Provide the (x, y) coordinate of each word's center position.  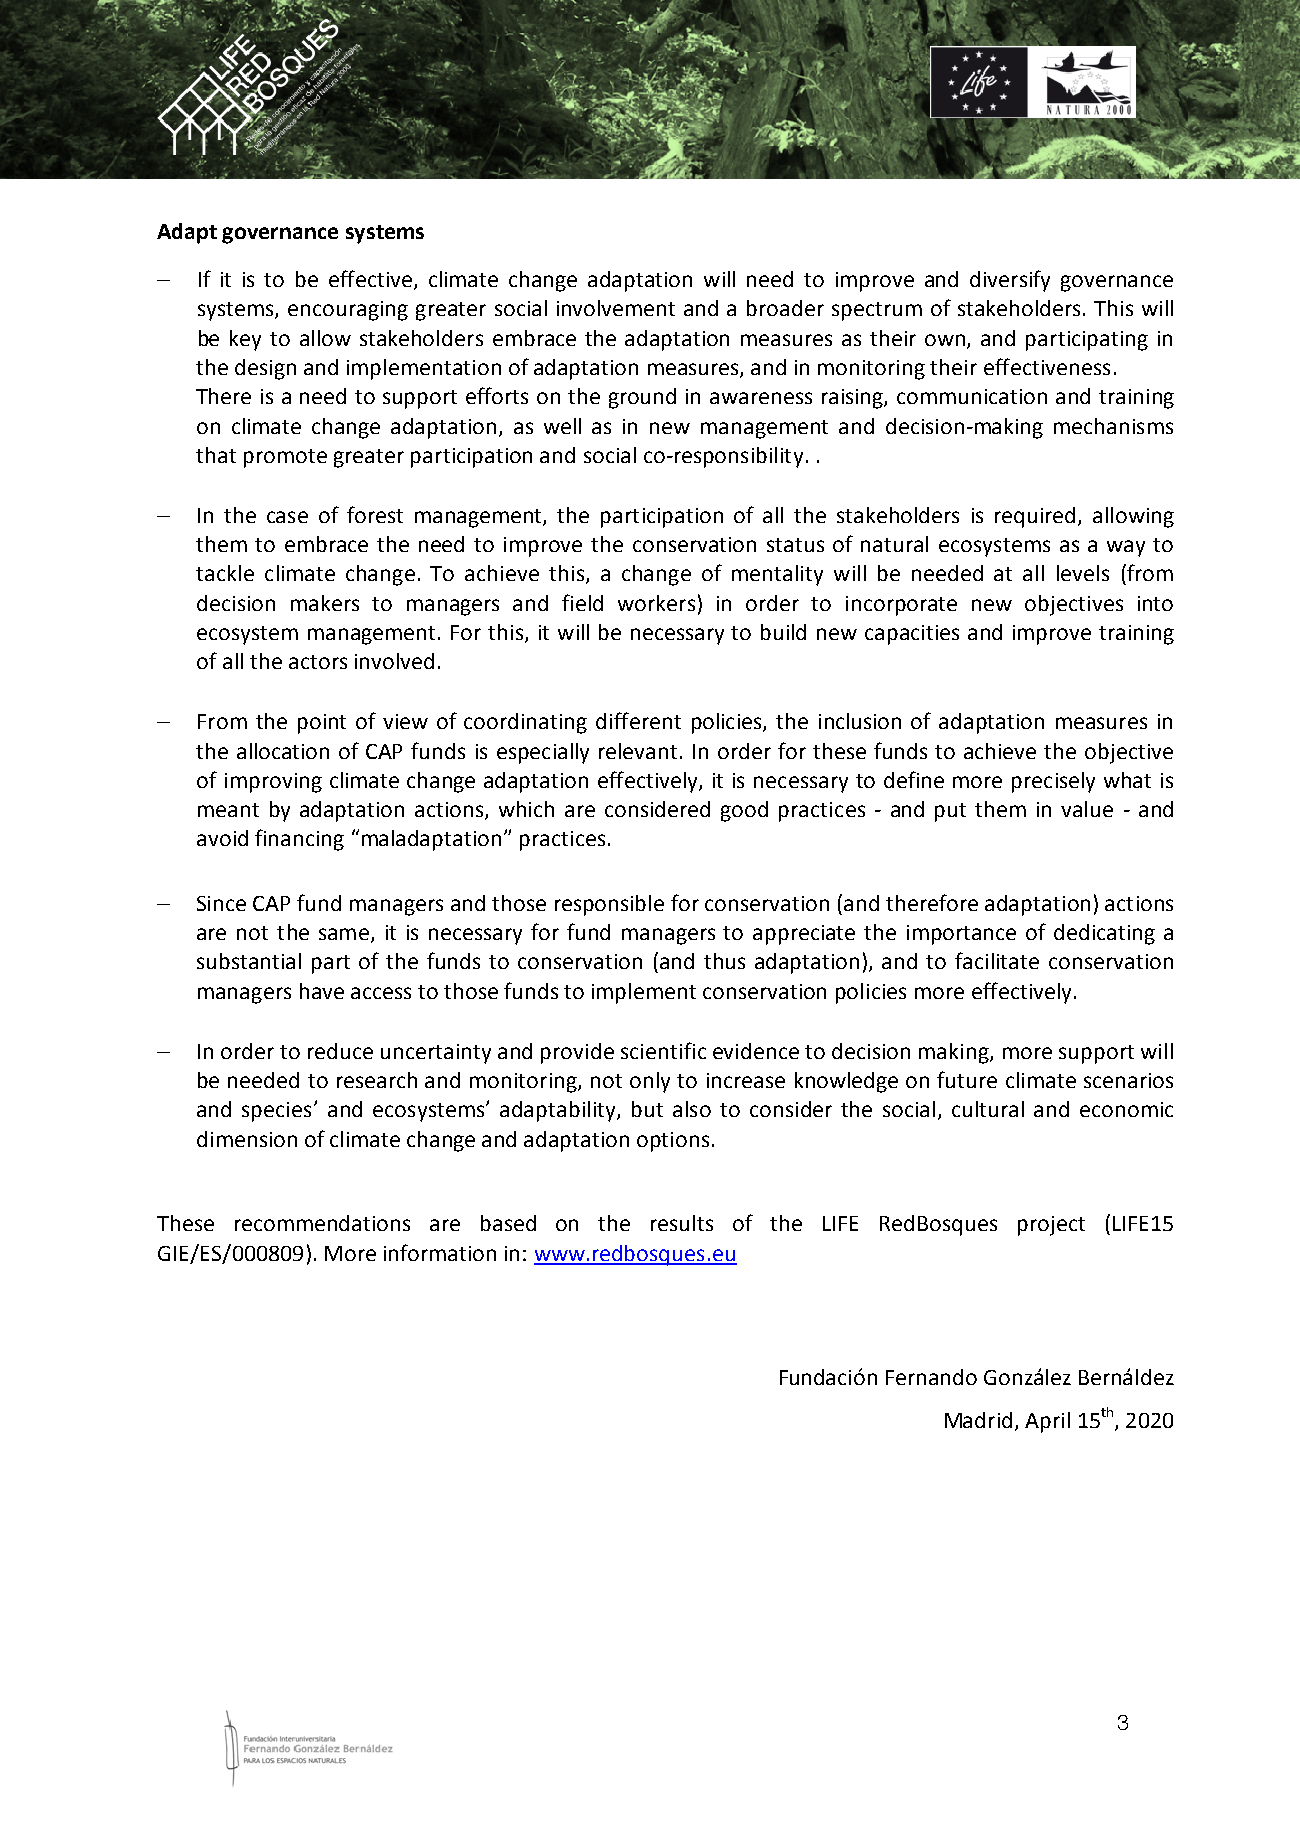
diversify (1010, 281)
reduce (340, 1051)
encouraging (348, 311)
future (967, 1079)
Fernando (931, 1377)
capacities (912, 635)
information (440, 1252)
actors (318, 662)
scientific (663, 1050)
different (638, 720)
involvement (616, 308)
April (1047, 1422)
